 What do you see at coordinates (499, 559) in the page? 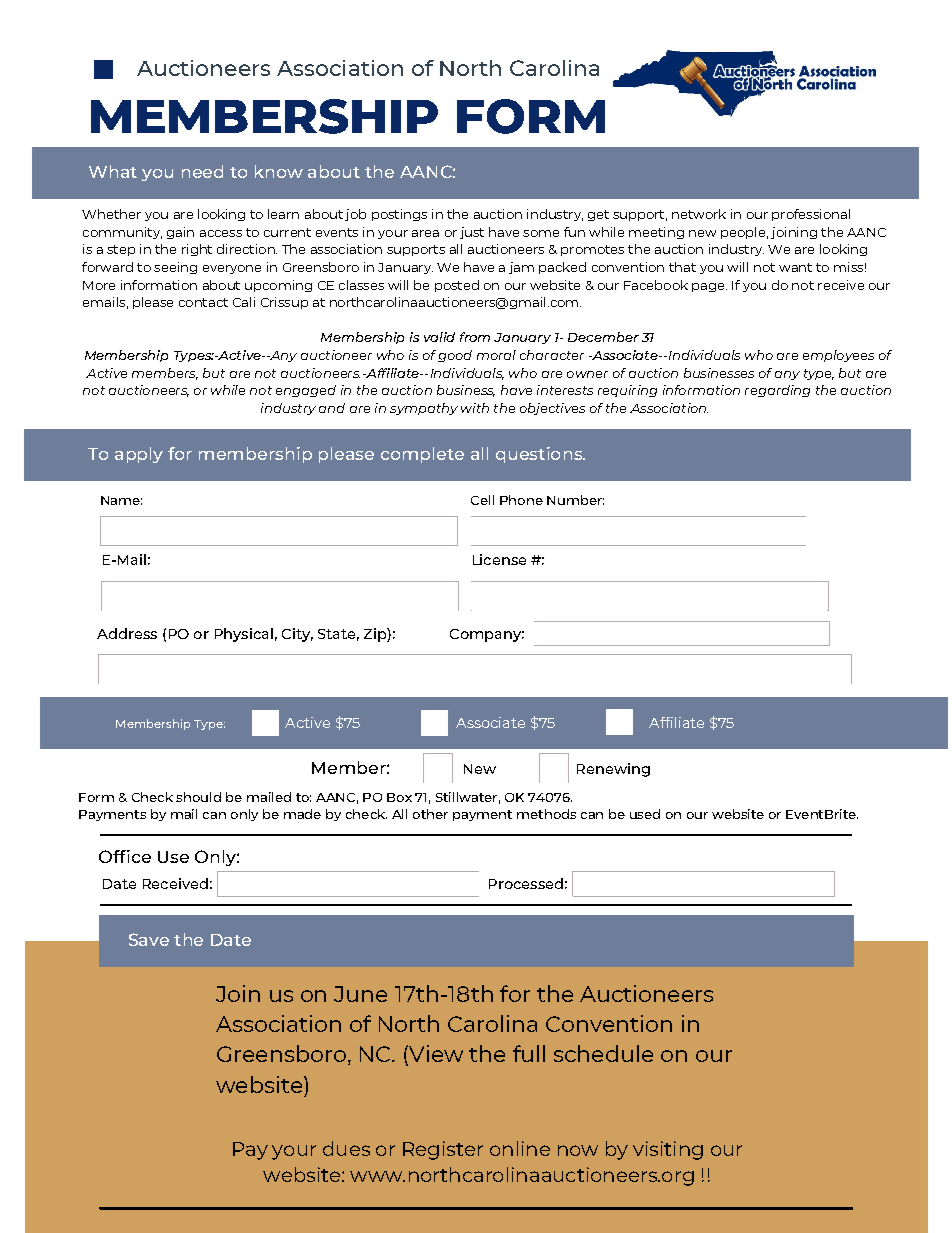
I see `License` at bounding box center [499, 559].
